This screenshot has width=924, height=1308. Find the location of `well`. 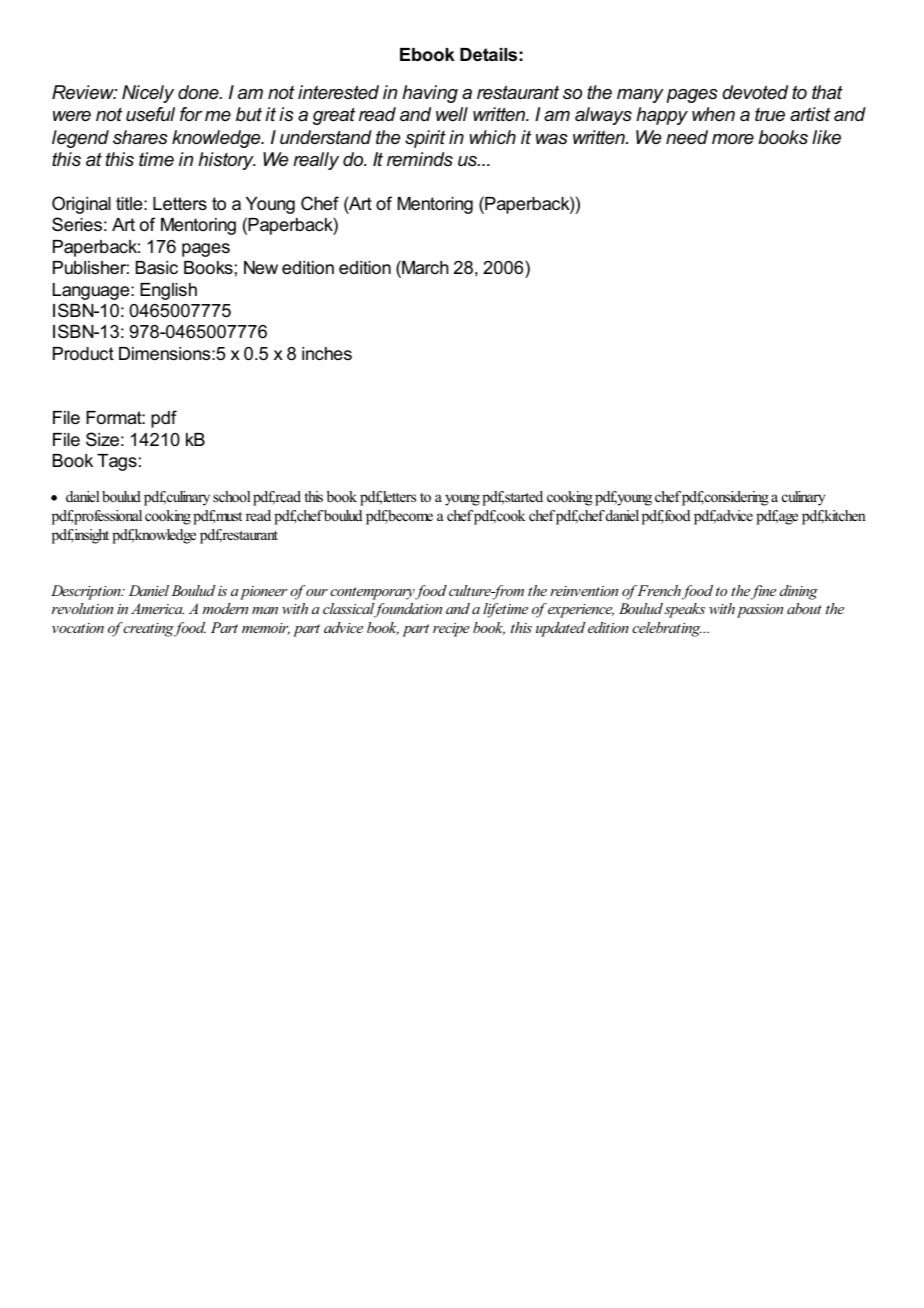

well is located at coordinates (452, 114).
